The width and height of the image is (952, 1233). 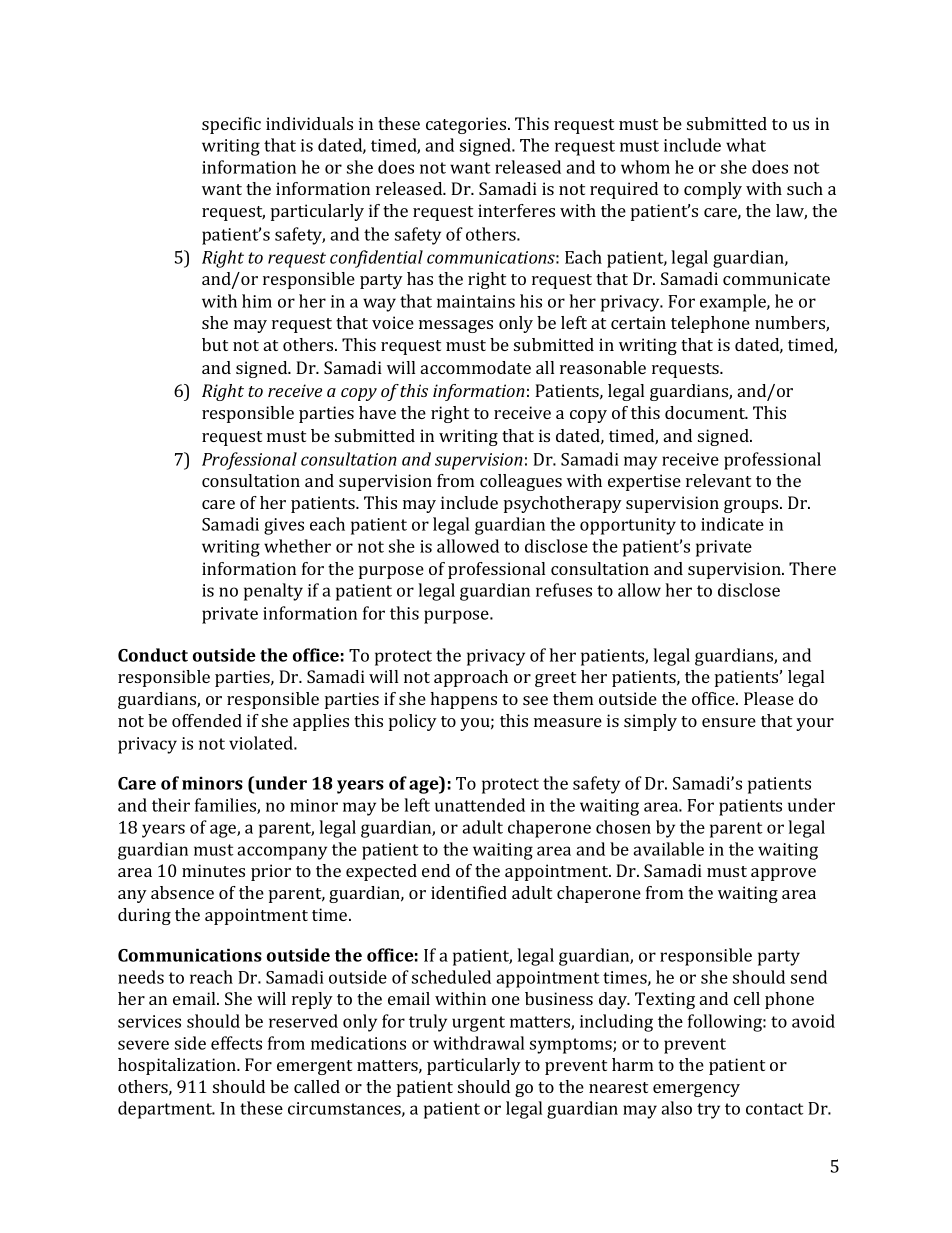 What do you see at coordinates (471, 678) in the image?
I see `approach` at bounding box center [471, 678].
